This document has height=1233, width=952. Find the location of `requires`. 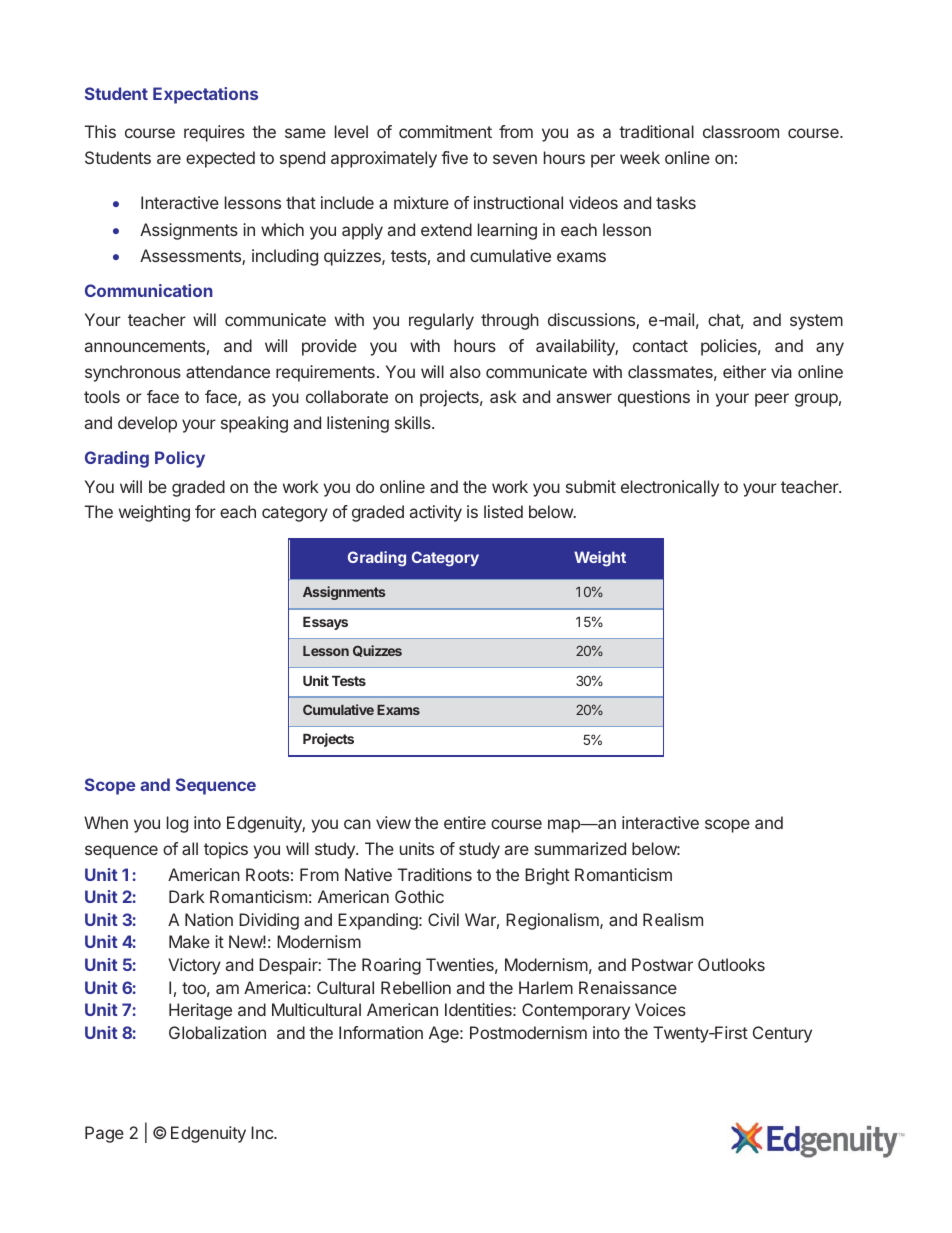

requires is located at coordinates (214, 133).
